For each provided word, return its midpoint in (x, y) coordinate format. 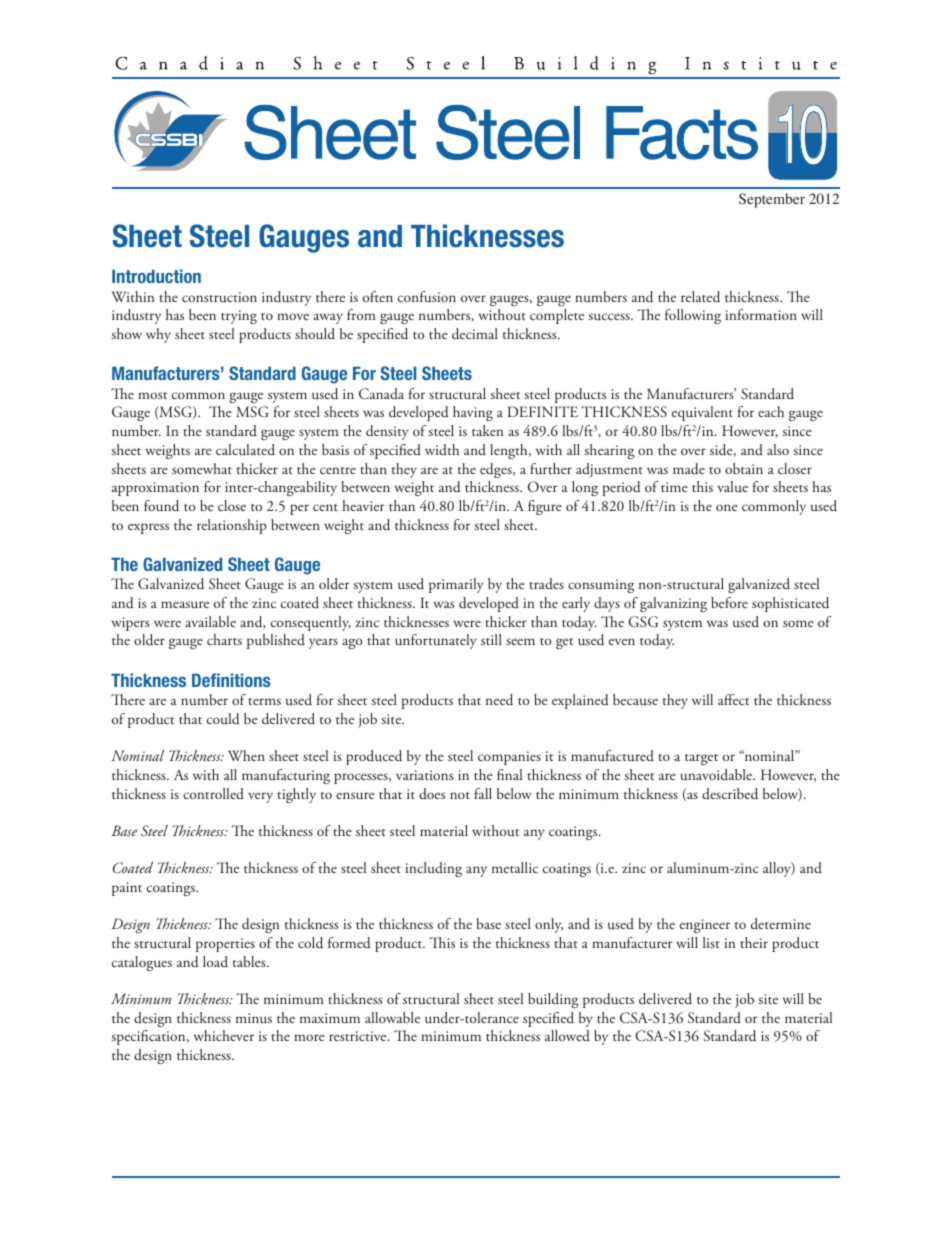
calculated (245, 449)
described (730, 794)
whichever (224, 1035)
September (772, 200)
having (473, 413)
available (210, 621)
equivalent (702, 413)
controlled (213, 793)
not (460, 795)
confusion (427, 297)
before (729, 602)
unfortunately (436, 641)
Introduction (156, 276)
